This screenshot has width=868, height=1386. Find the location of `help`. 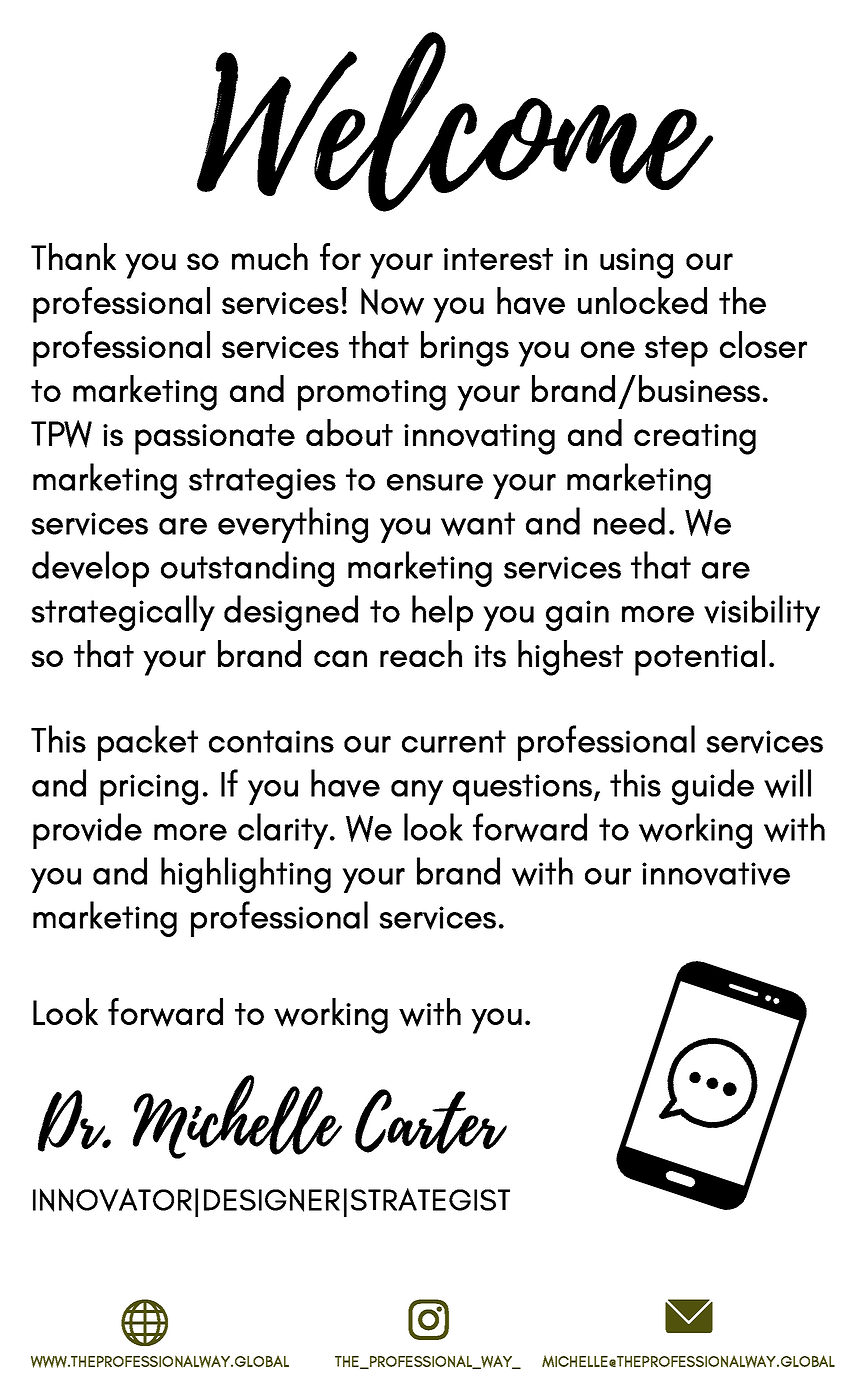

help is located at coordinates (442, 613).
